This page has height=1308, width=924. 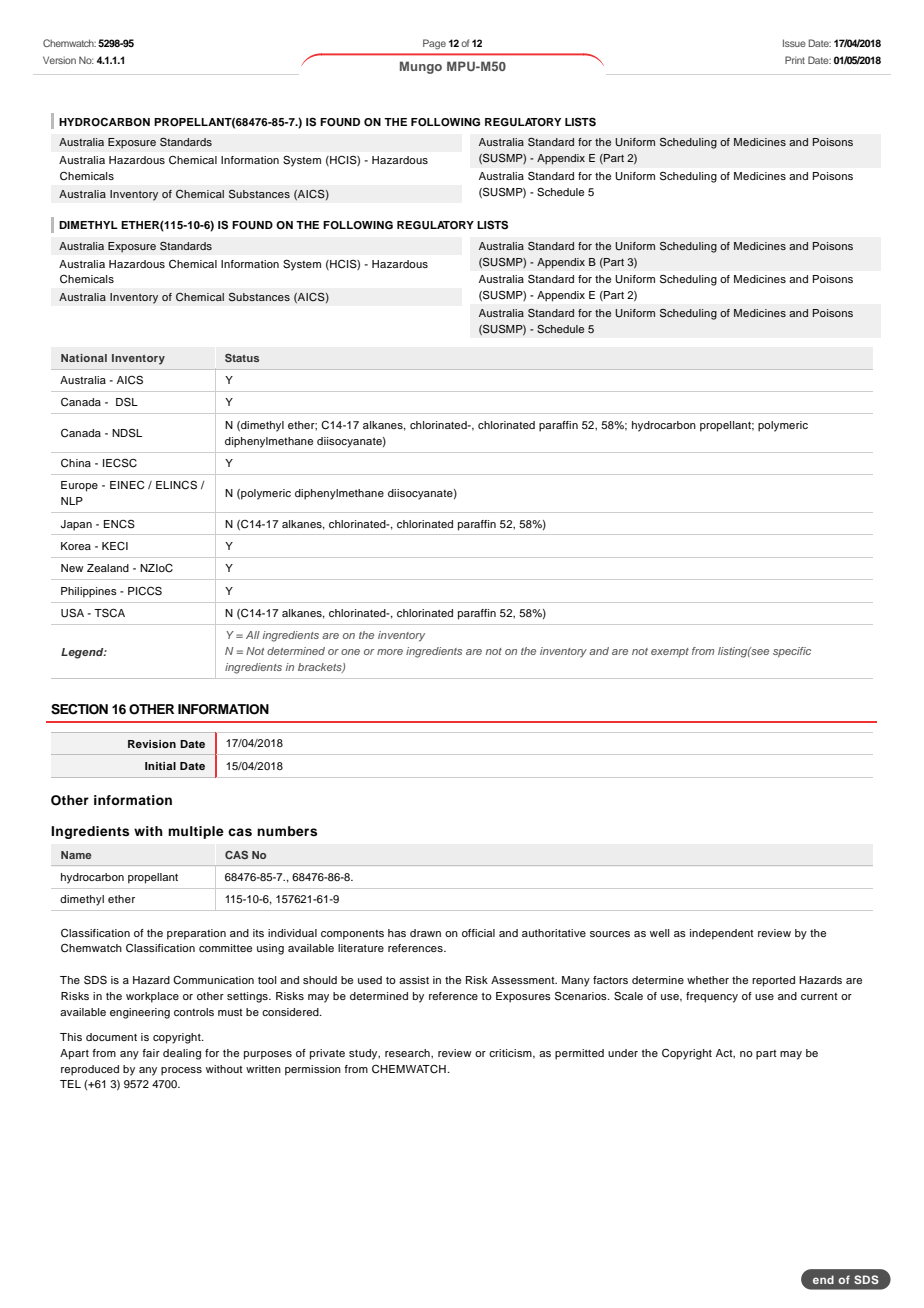 I want to click on exempt, so click(x=670, y=652).
